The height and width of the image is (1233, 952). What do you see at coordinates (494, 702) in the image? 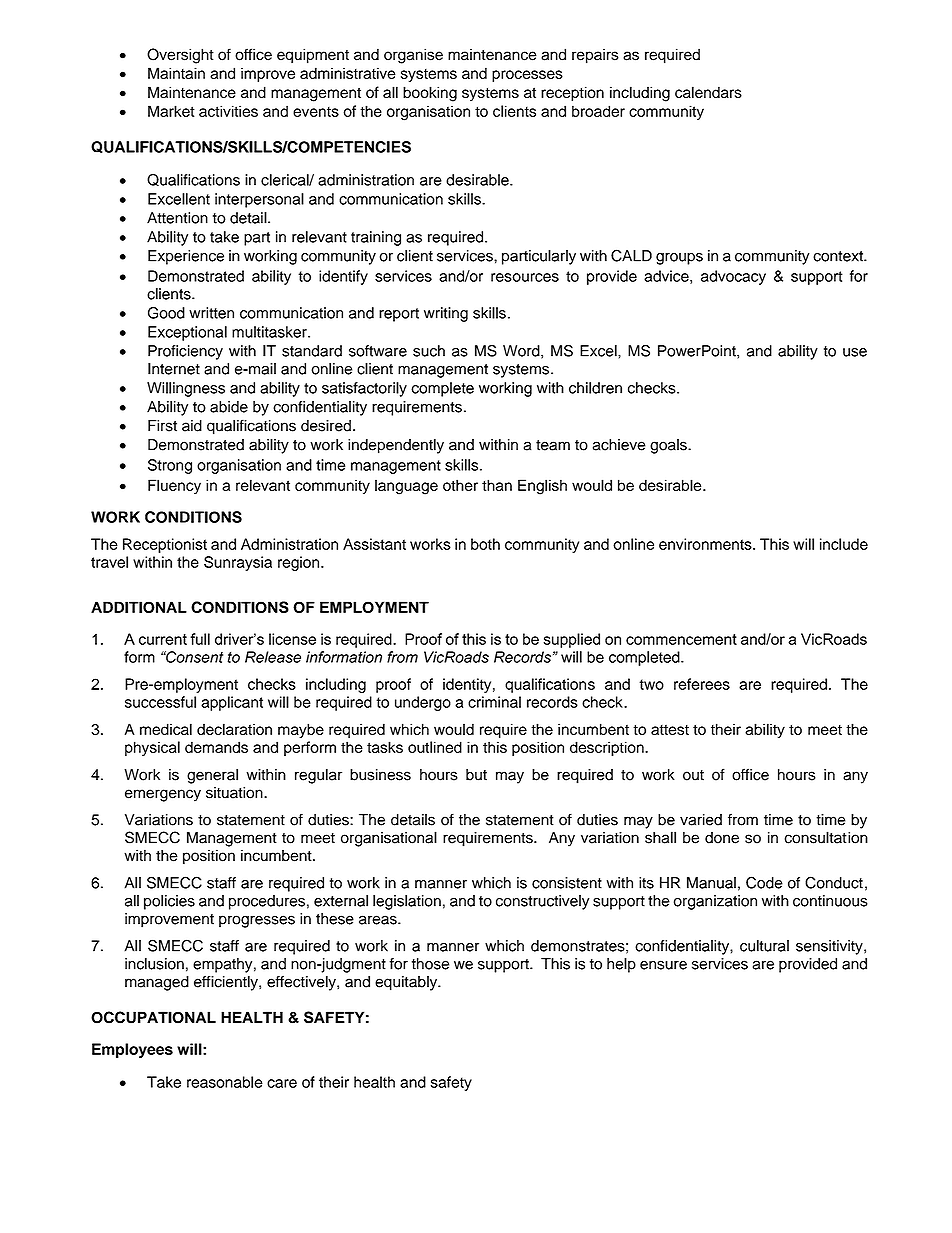
I see `criminal` at bounding box center [494, 702].
